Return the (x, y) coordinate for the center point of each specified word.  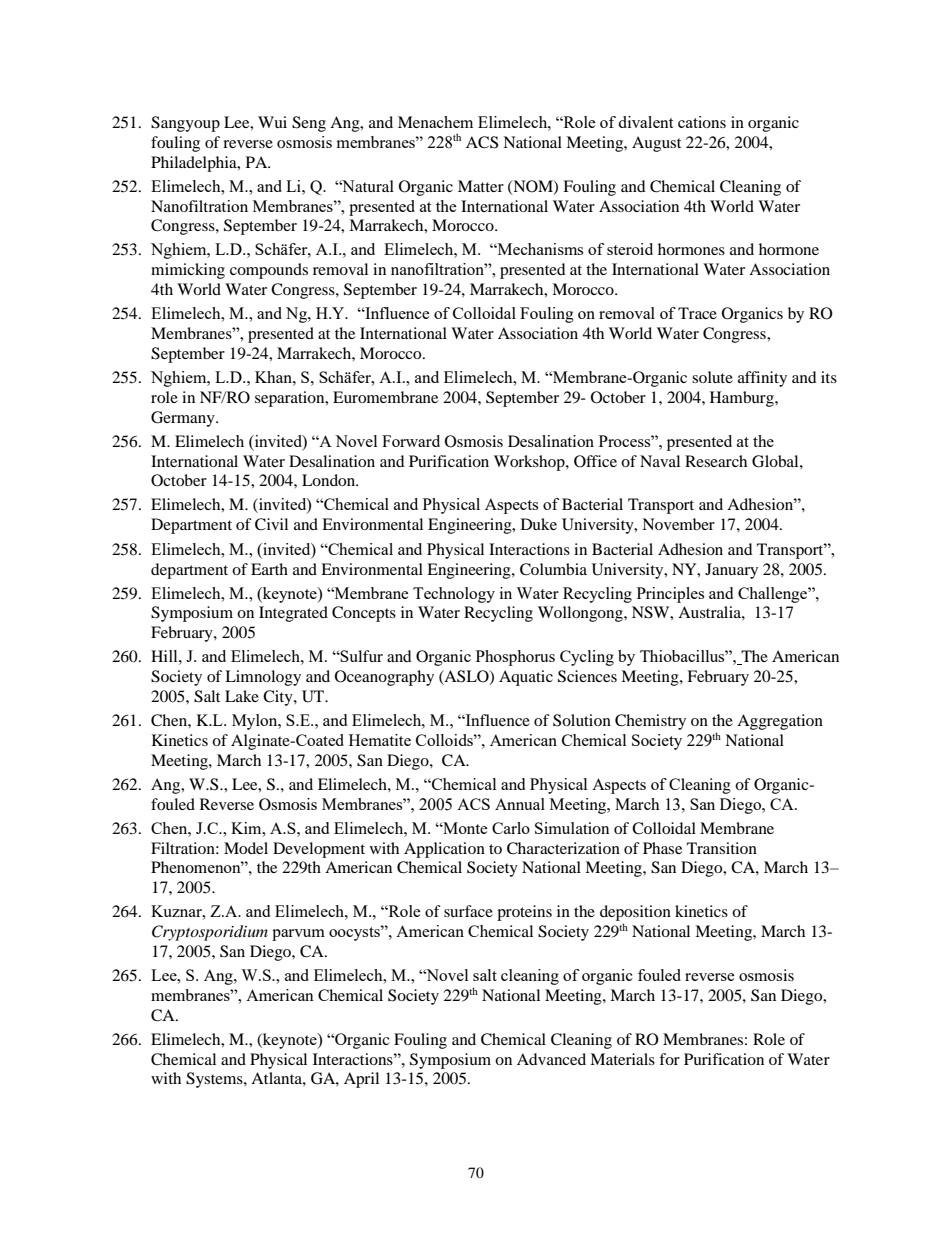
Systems (215, 1080)
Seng (309, 124)
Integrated (293, 614)
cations (702, 122)
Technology (454, 595)
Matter (481, 186)
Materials (622, 1059)
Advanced (551, 1059)
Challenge (773, 595)
